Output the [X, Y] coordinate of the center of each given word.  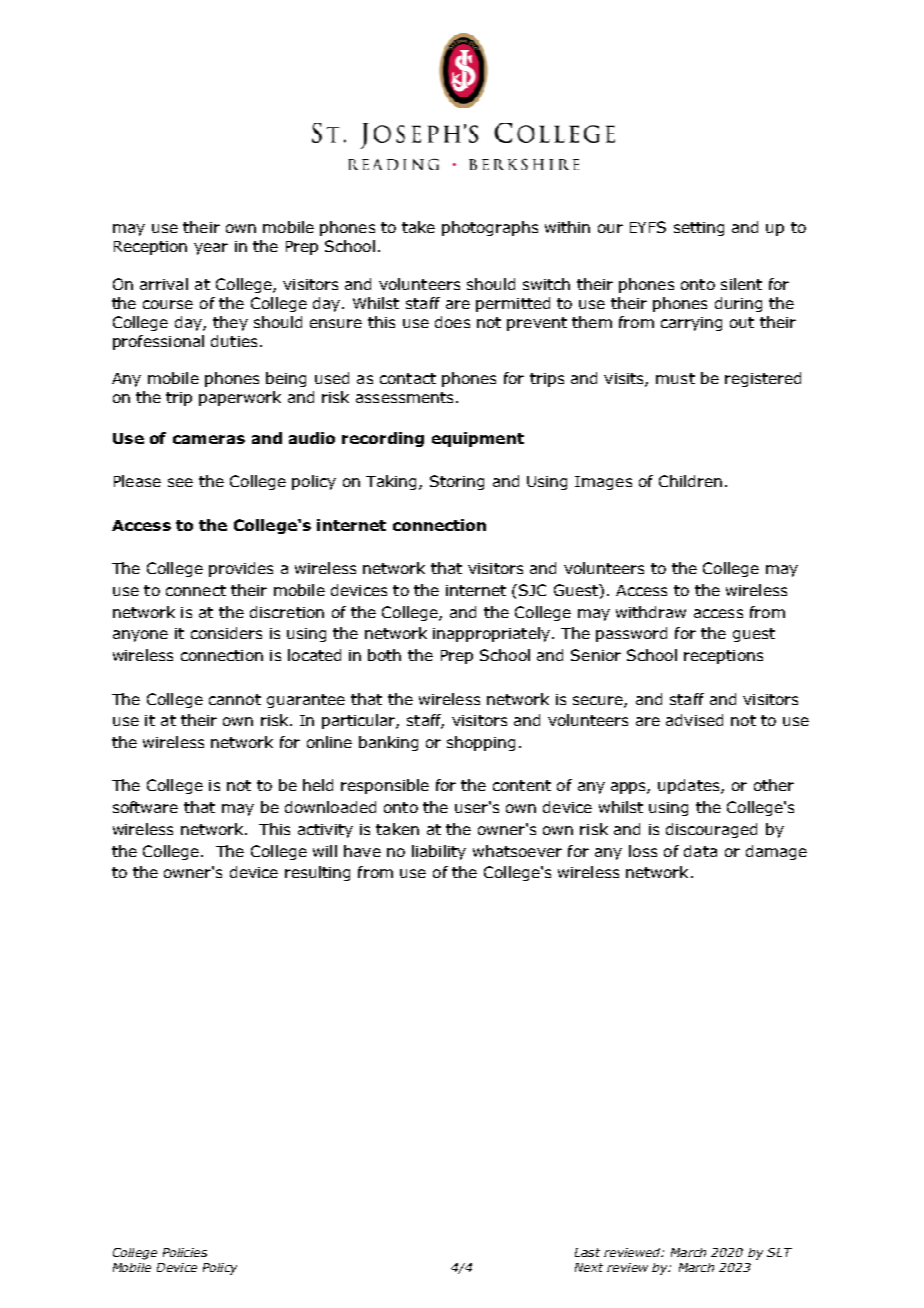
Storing [457, 482]
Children [690, 481]
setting [699, 229]
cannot [235, 699]
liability [439, 852]
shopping [481, 743]
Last [587, 1252]
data [700, 851]
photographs [490, 228]
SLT [779, 1252]
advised [694, 720]
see [180, 482]
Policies [185, 1252]
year [211, 249]
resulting [317, 873]
